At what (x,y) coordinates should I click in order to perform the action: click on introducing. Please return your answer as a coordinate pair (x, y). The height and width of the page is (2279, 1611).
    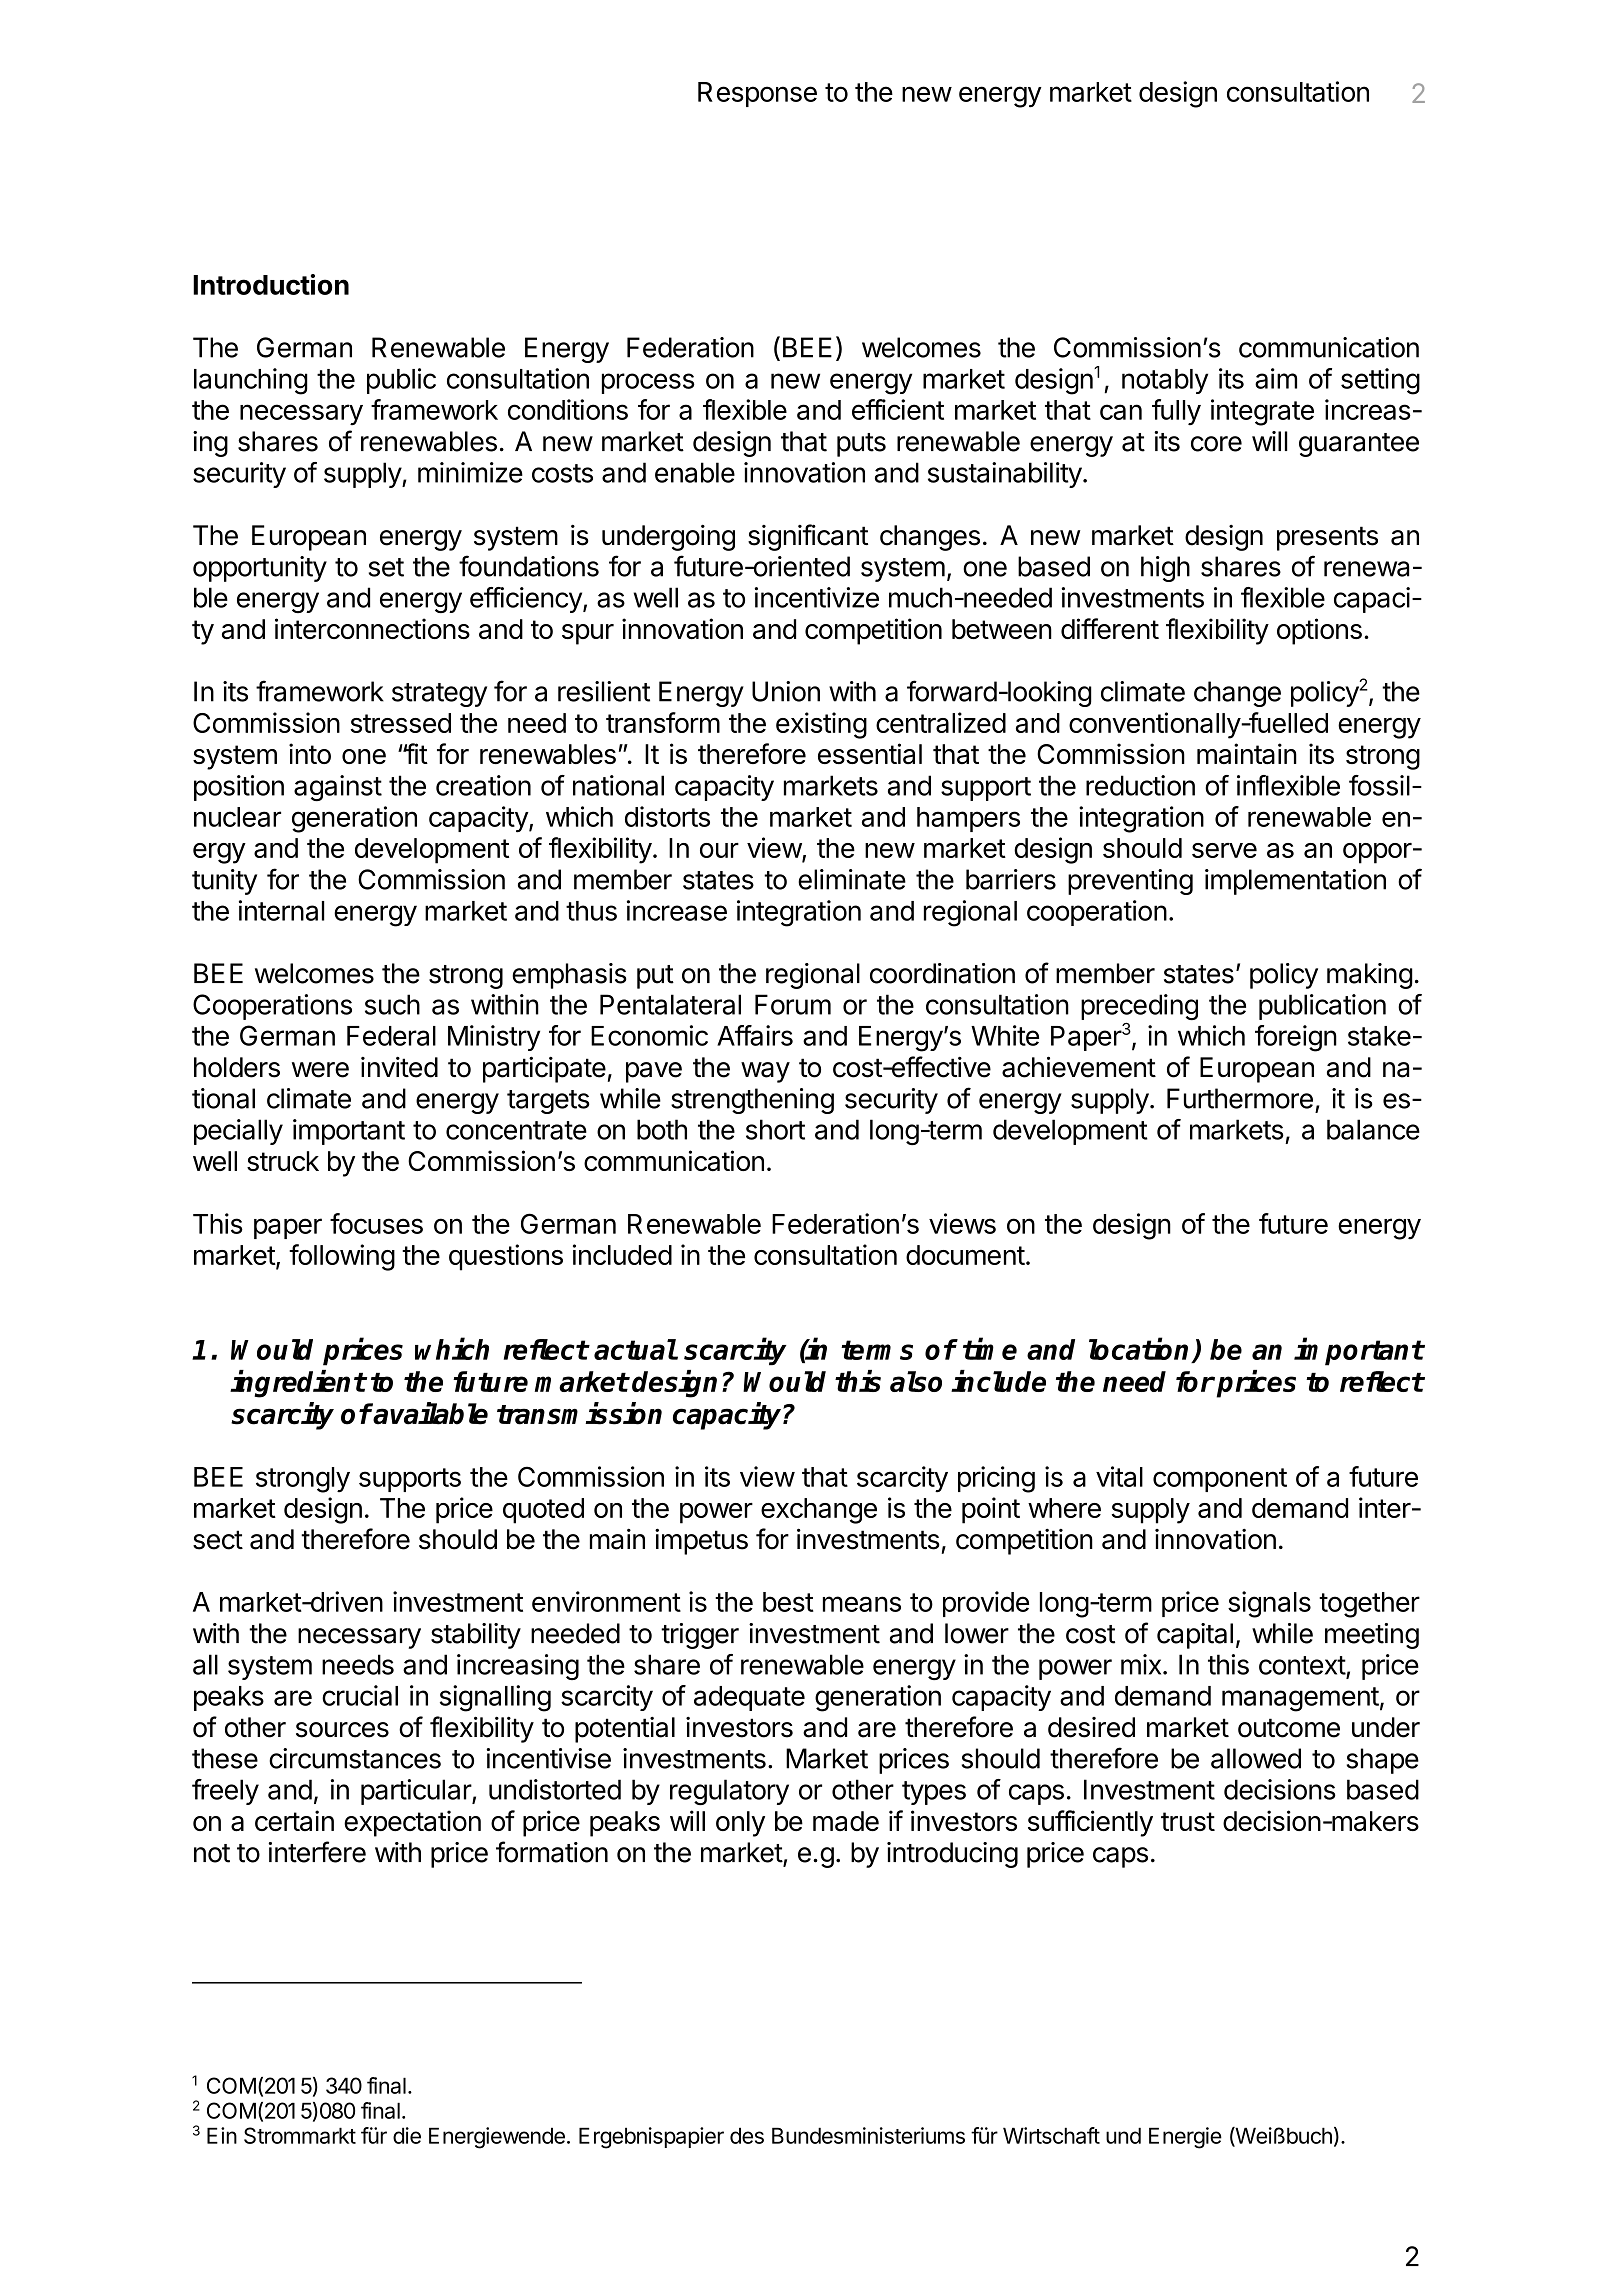
    Looking at the image, I should click on (952, 1855).
